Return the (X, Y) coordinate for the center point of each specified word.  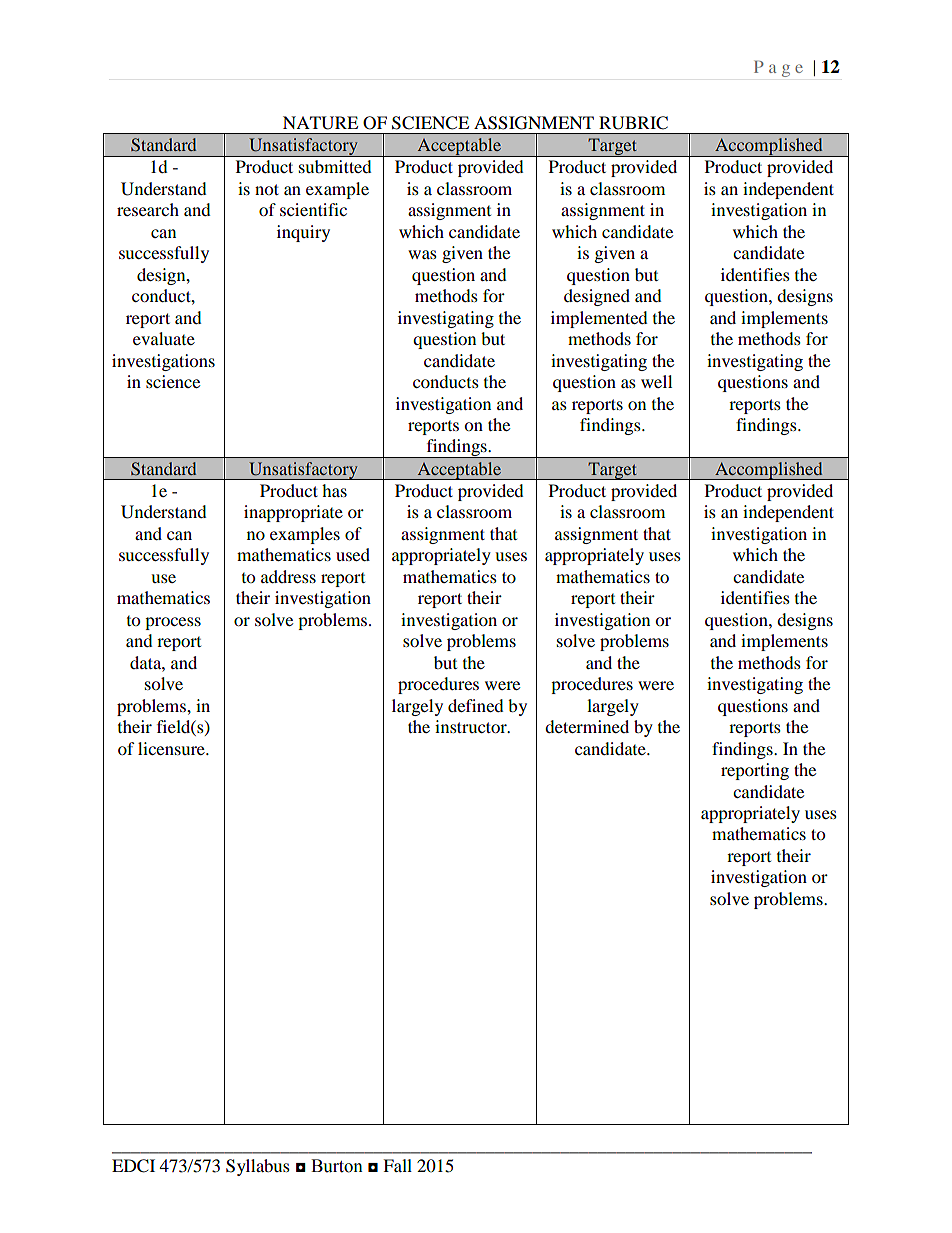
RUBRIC (633, 123)
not (267, 189)
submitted (335, 166)
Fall (397, 1165)
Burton (337, 1166)
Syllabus (258, 1167)
